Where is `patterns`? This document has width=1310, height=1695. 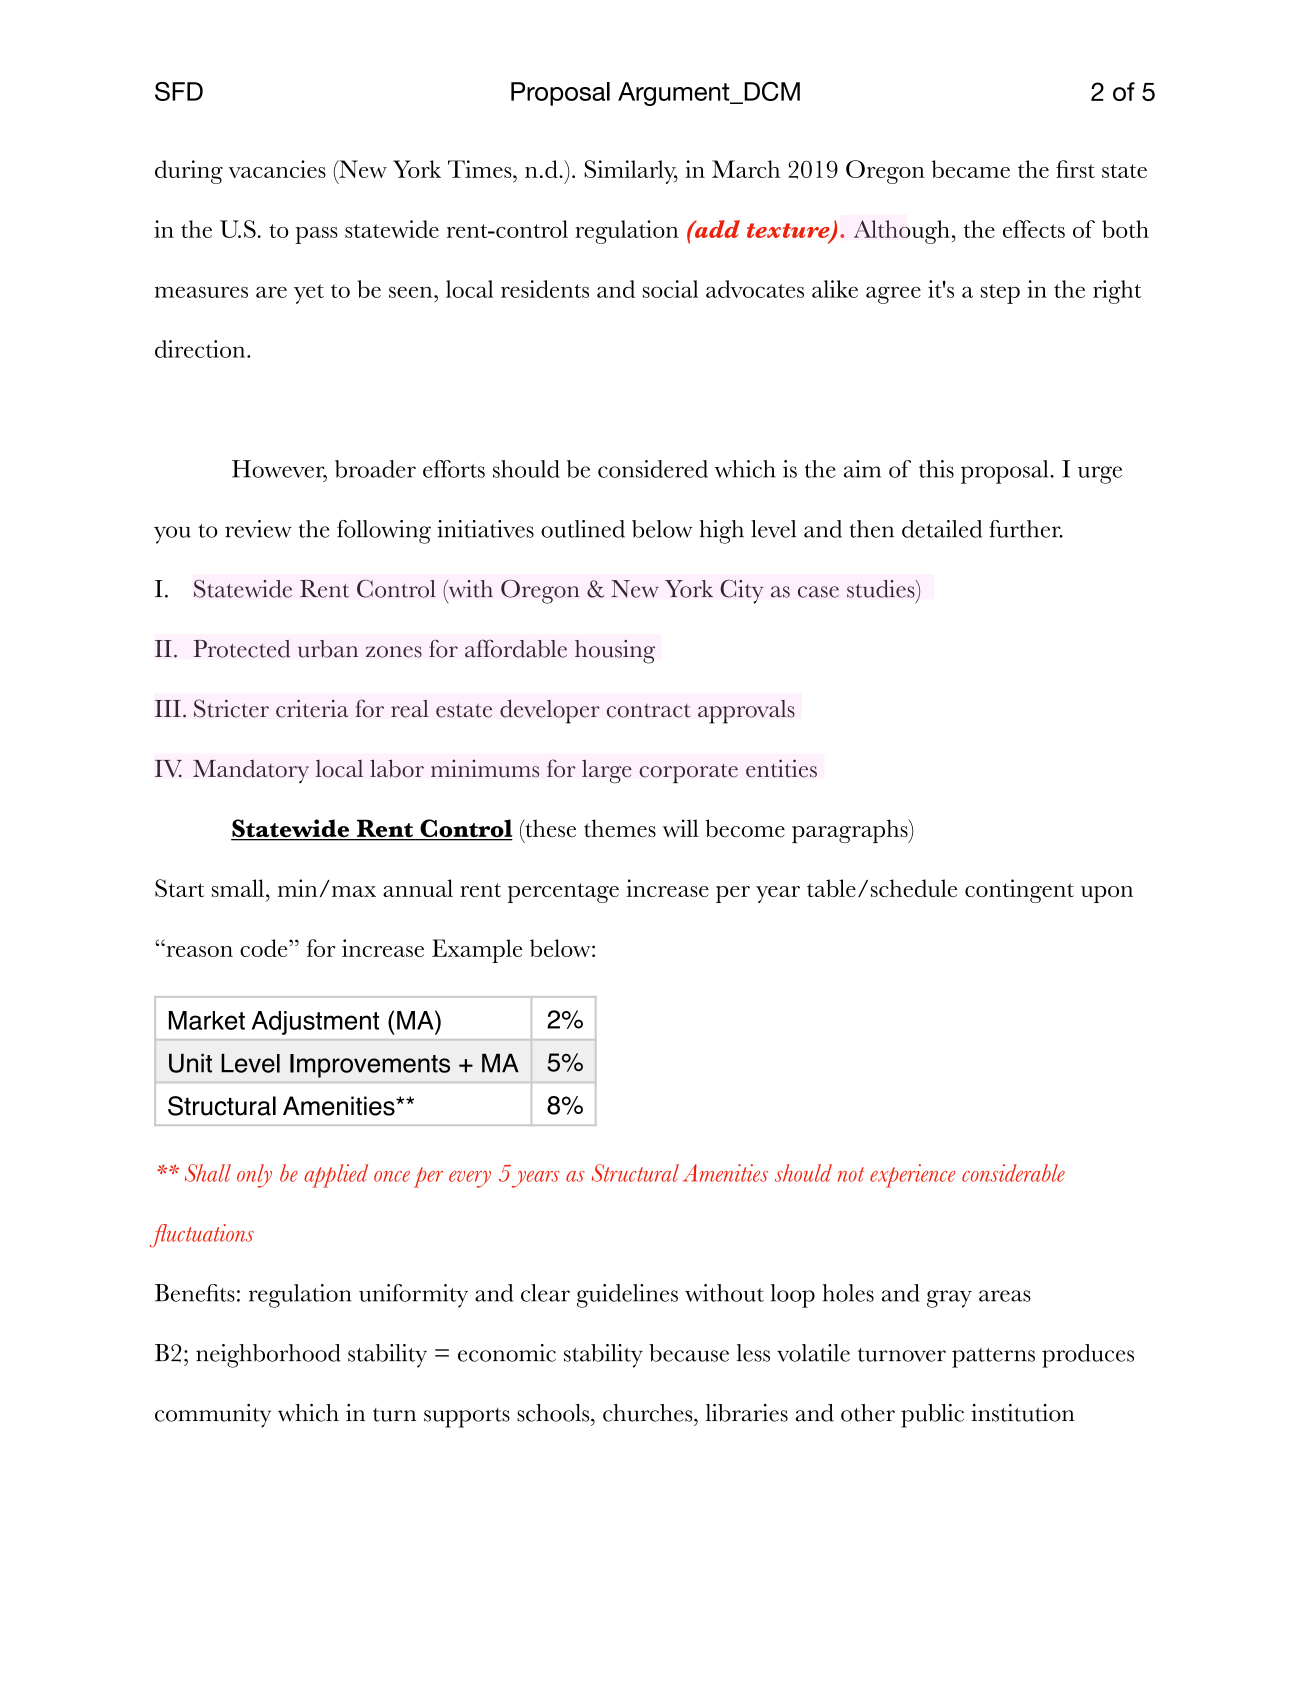 patterns is located at coordinates (993, 1358).
